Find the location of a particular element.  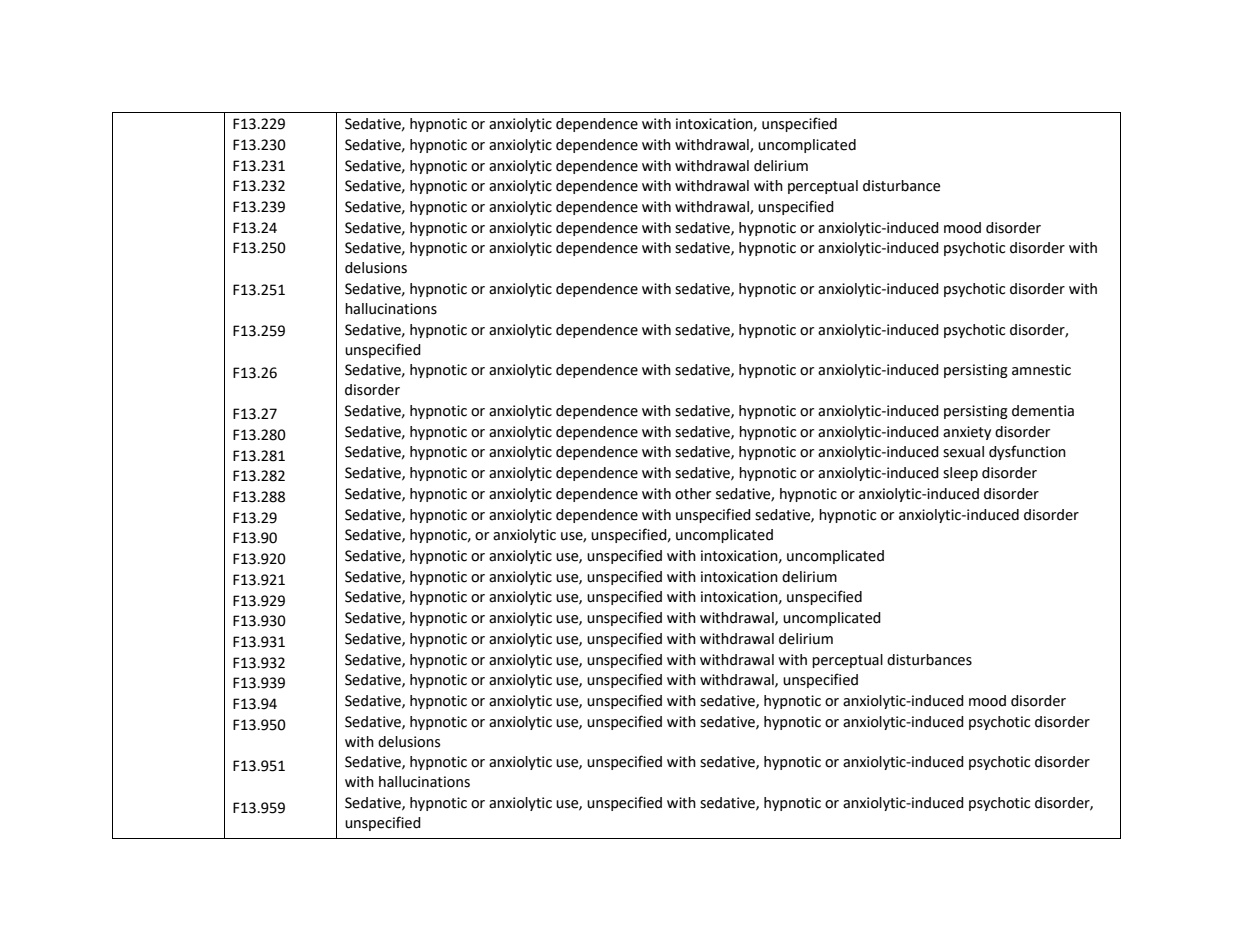

sleep is located at coordinates (960, 474).
